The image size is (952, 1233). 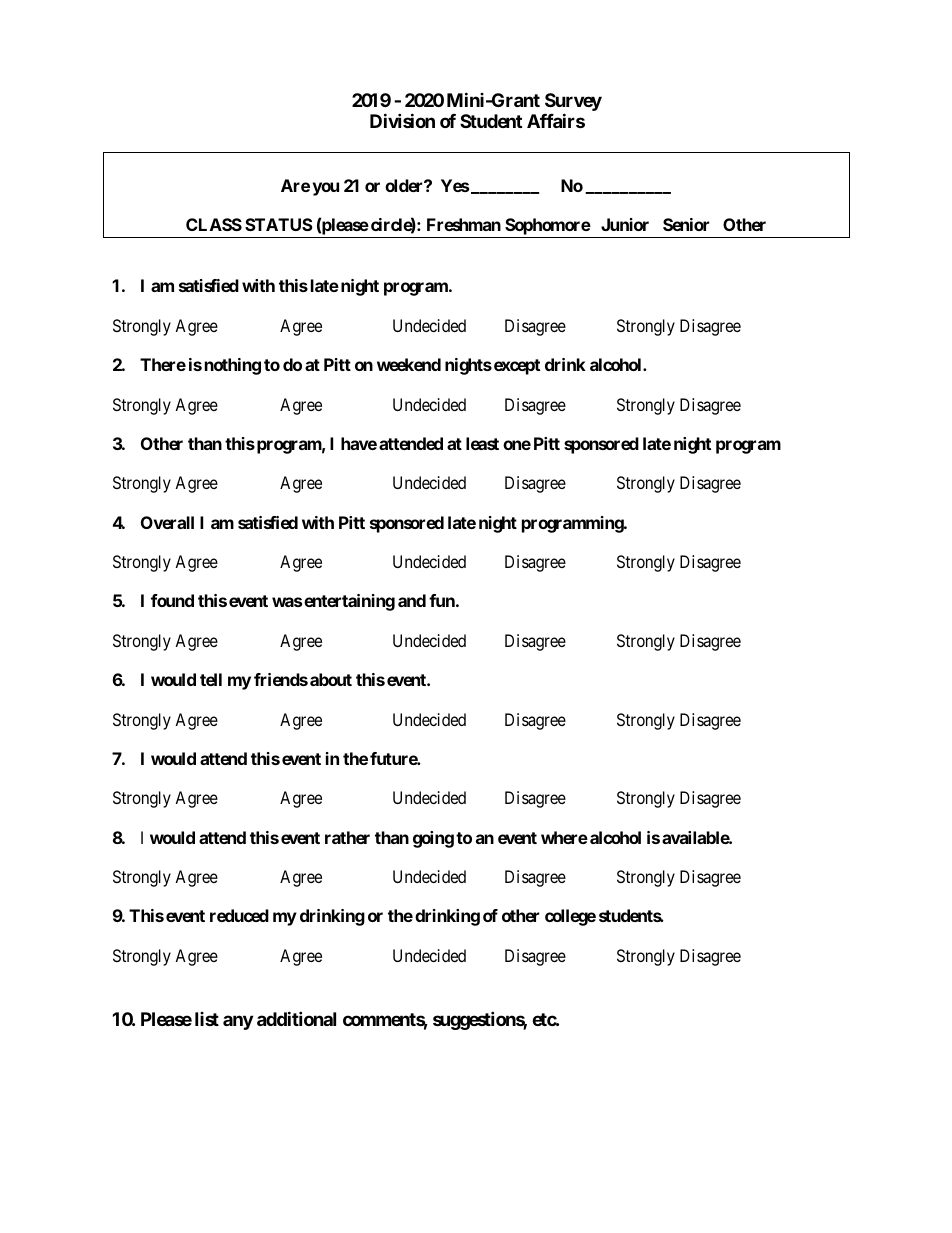 I want to click on you, so click(x=326, y=189).
